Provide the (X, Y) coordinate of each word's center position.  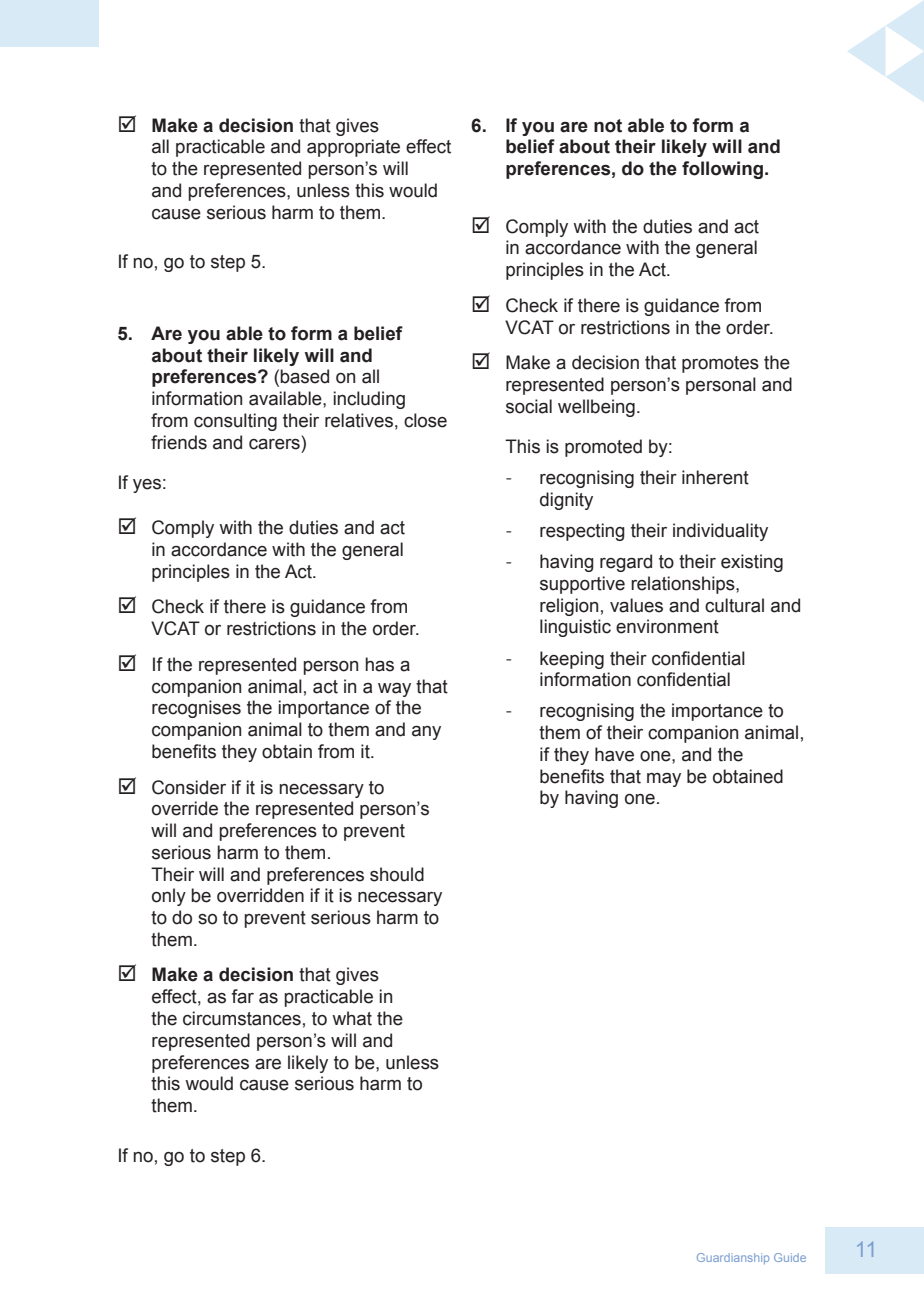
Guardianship (733, 1258)
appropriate (353, 148)
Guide (790, 1257)
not (608, 126)
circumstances (242, 1018)
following (722, 170)
